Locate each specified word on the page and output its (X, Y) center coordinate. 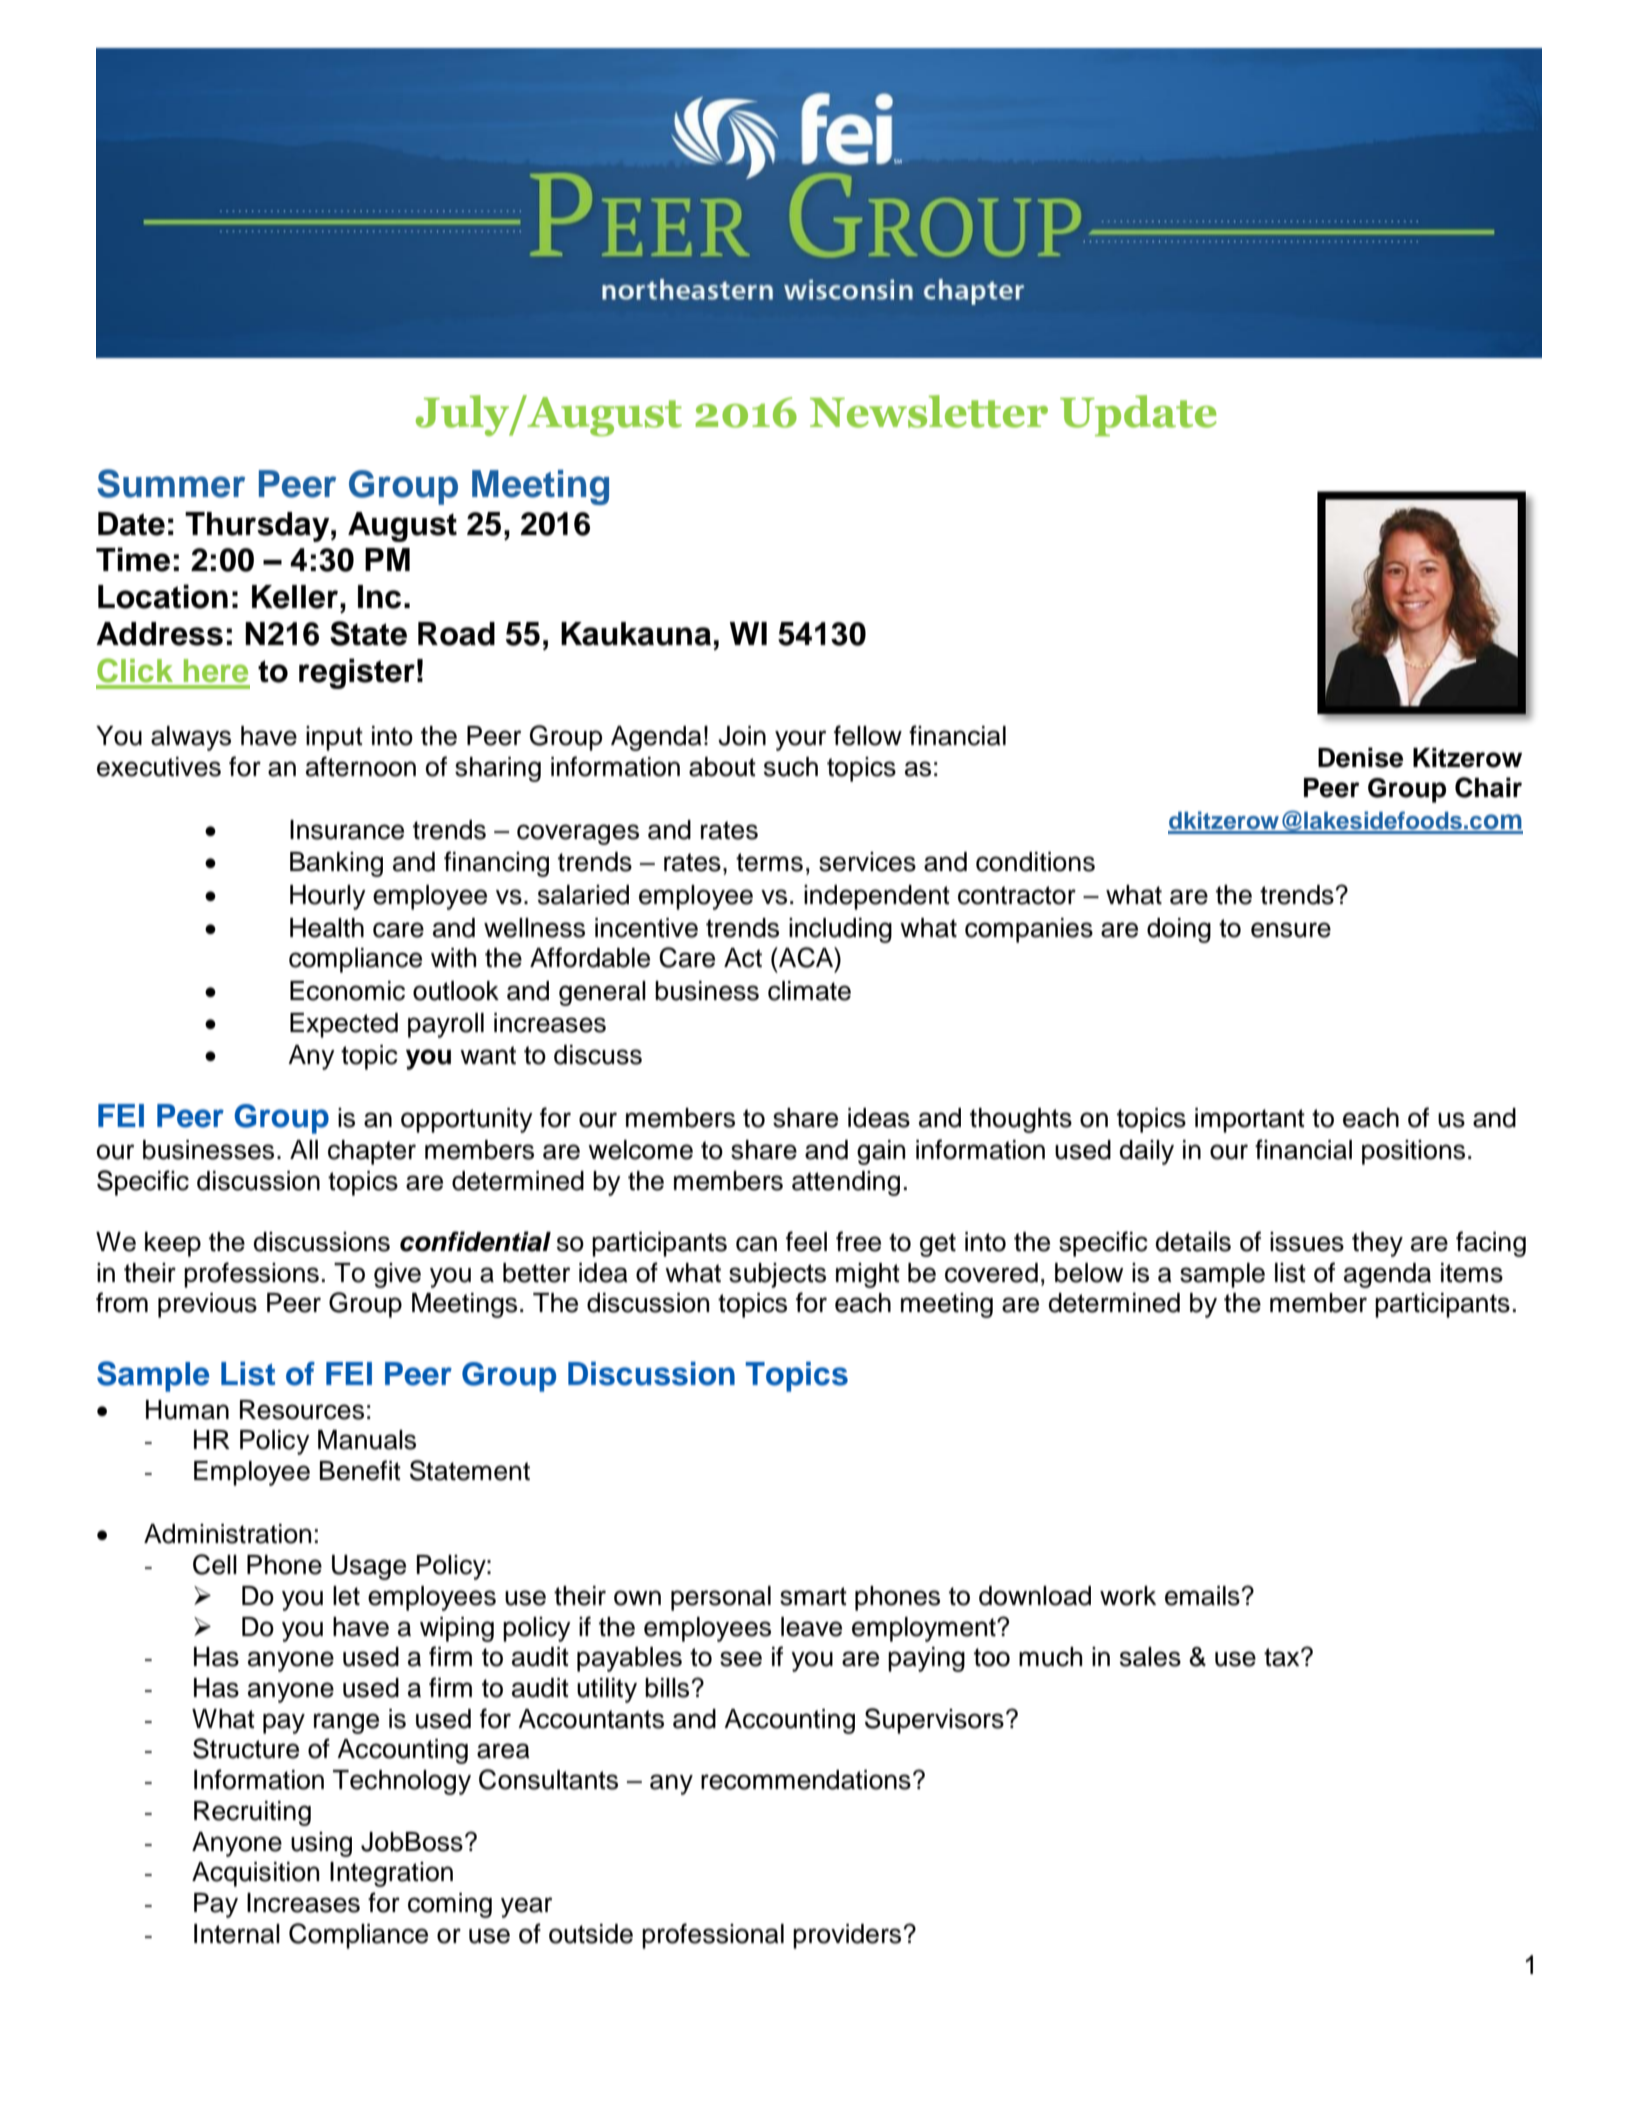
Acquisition (255, 1874)
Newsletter (929, 411)
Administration (227, 1534)
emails (1203, 1596)
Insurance (347, 830)
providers (848, 1936)
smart (813, 1596)
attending (846, 1183)
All (304, 1149)
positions (1413, 1152)
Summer (171, 483)
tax (1283, 1657)
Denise (1360, 757)
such (791, 767)
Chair (1488, 787)
